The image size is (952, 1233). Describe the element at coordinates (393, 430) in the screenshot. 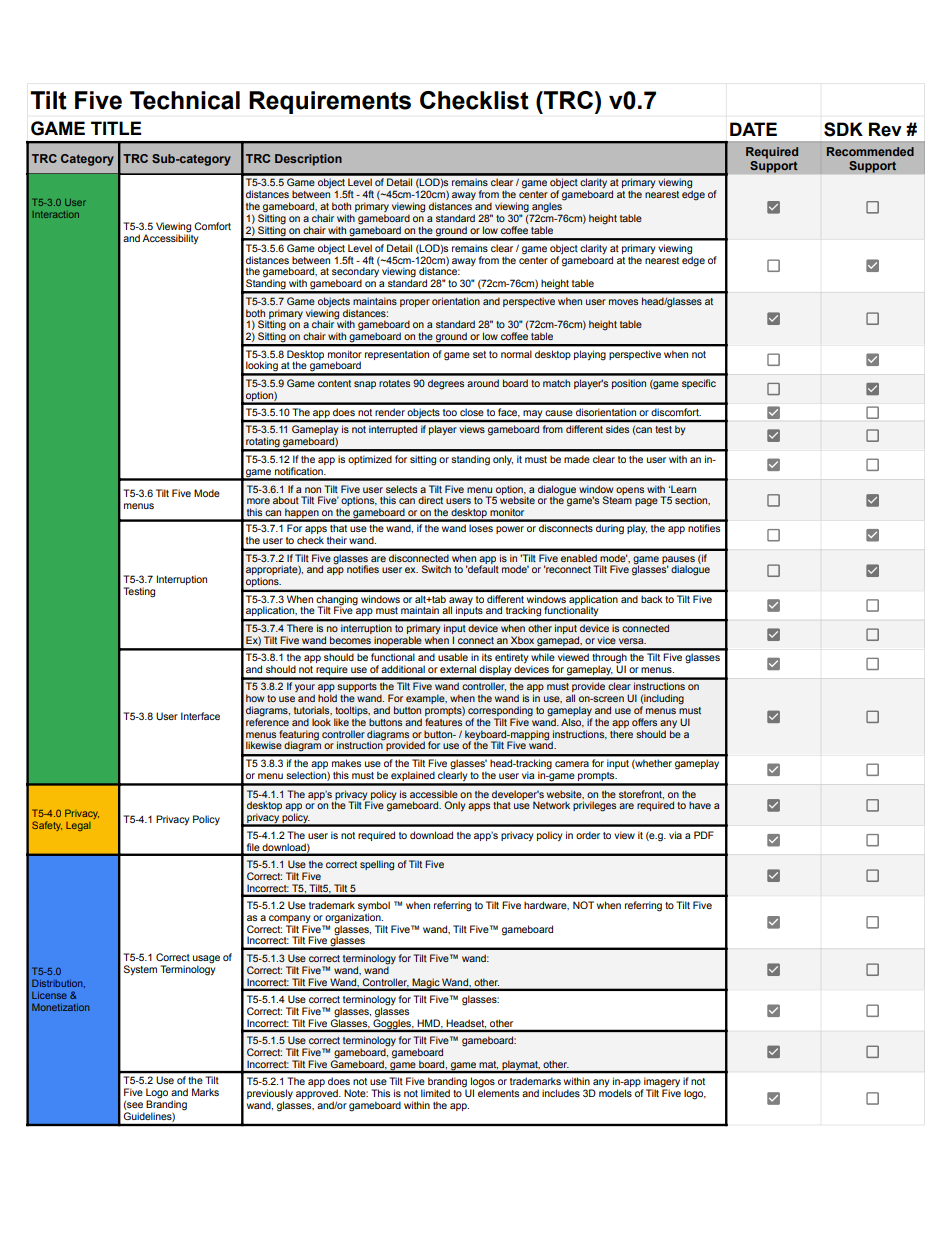

I see `interrupted` at that location.
